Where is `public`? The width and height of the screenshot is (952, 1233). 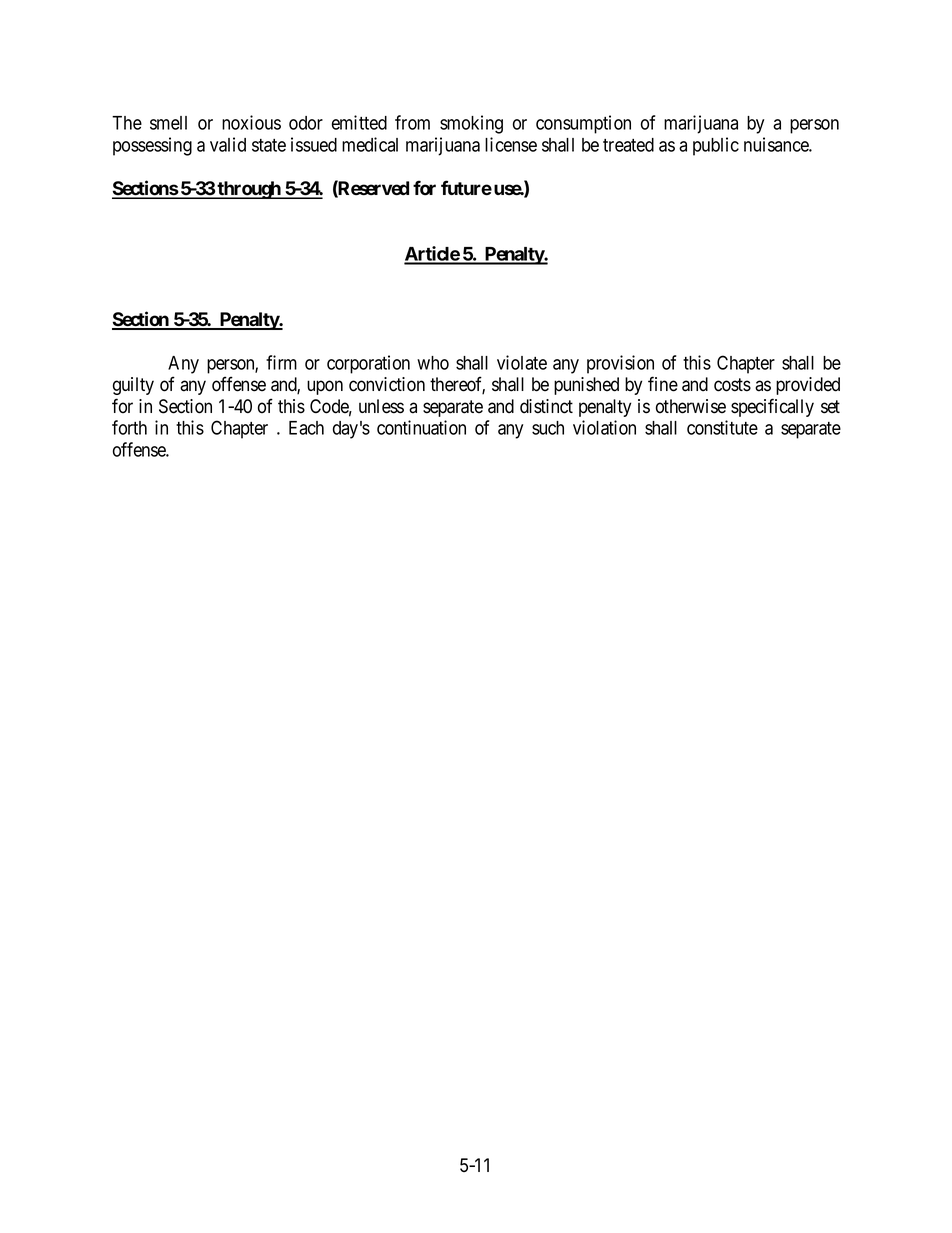 public is located at coordinates (716, 146).
